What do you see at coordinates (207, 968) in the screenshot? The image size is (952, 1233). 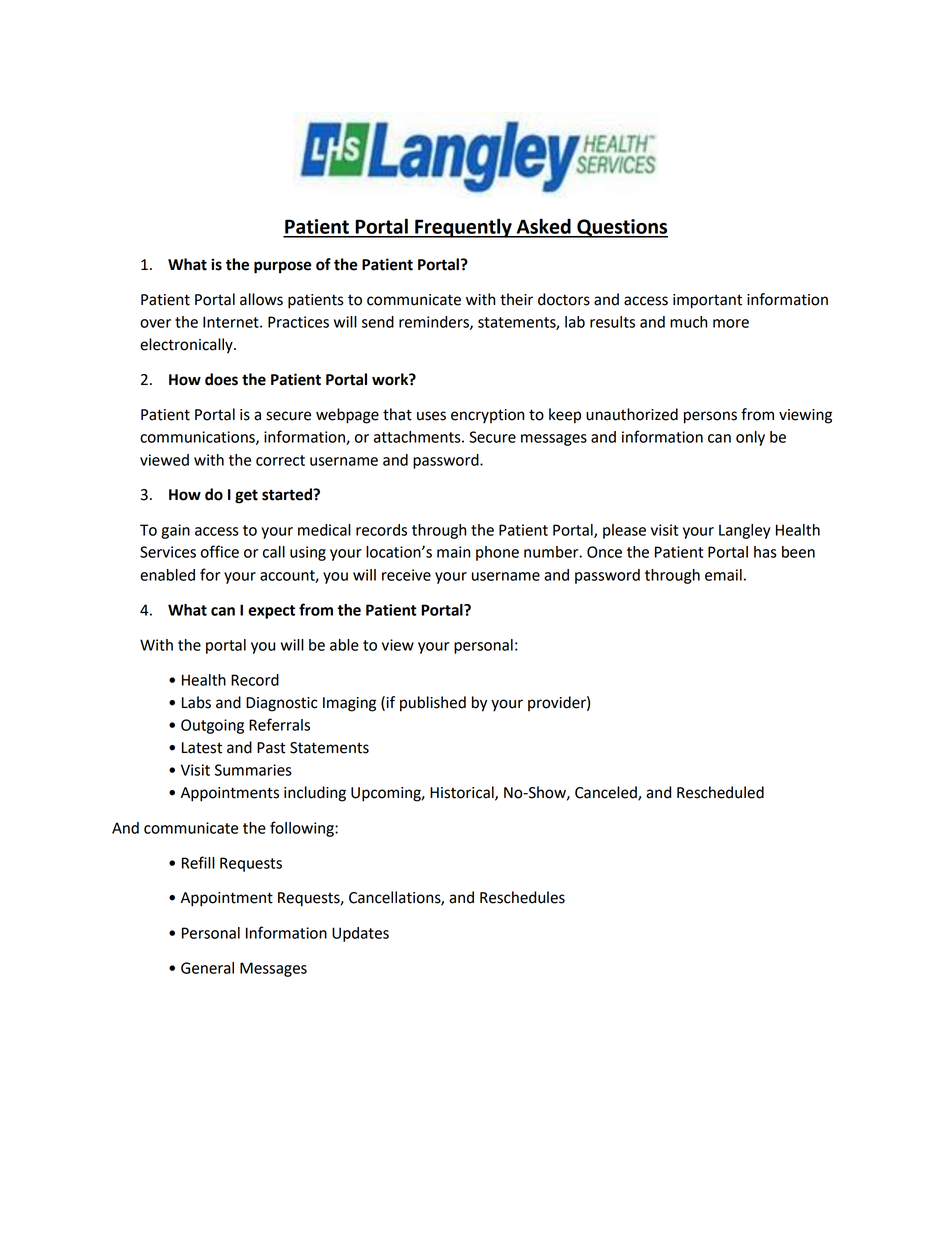 I see `General` at bounding box center [207, 968].
